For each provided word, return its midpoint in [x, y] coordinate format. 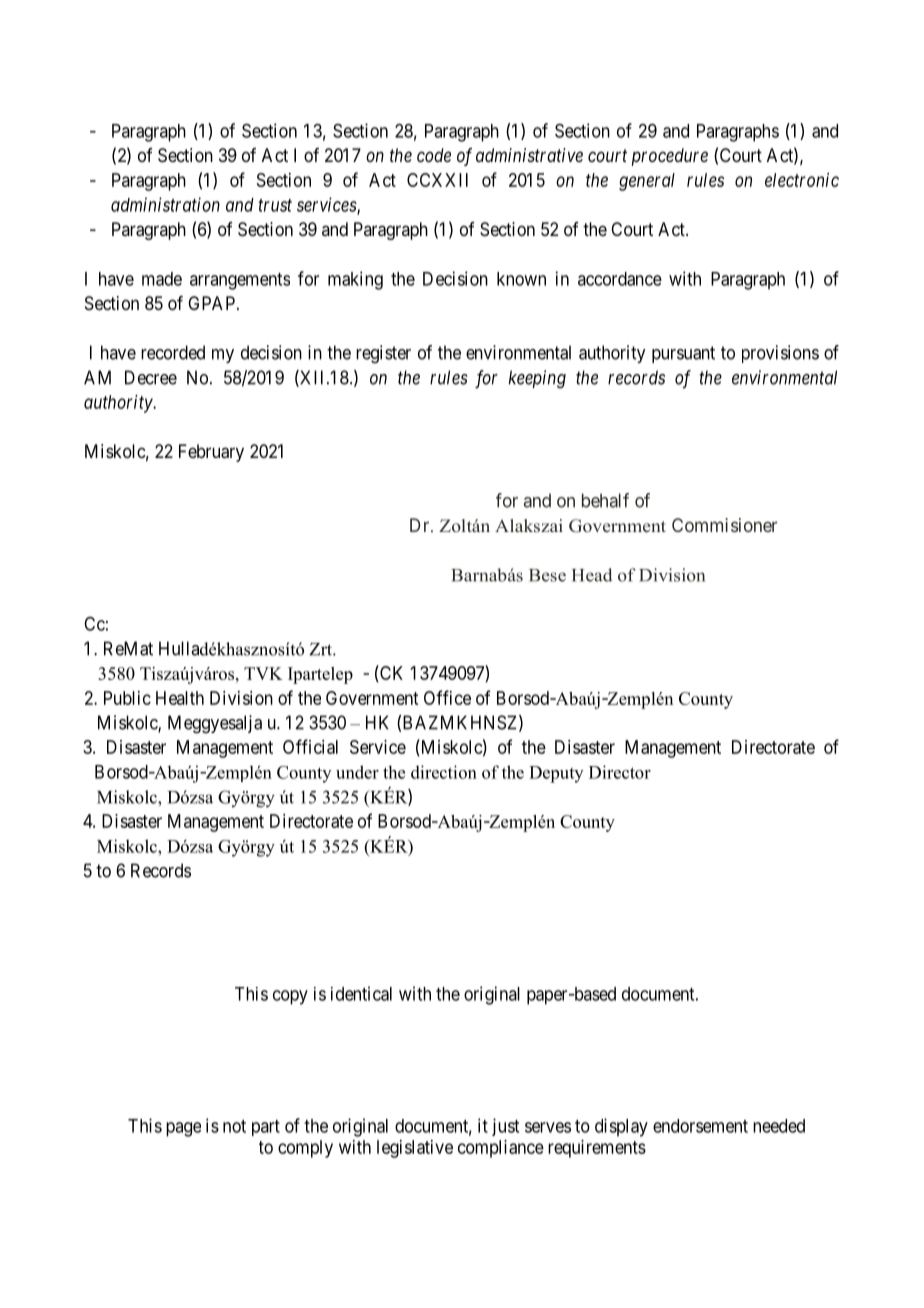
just [505, 1127]
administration [165, 204]
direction [444, 772]
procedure [670, 157]
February [211, 453]
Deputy [556, 774]
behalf [605, 500]
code [434, 155]
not [234, 1126]
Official [310, 746]
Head [592, 575]
